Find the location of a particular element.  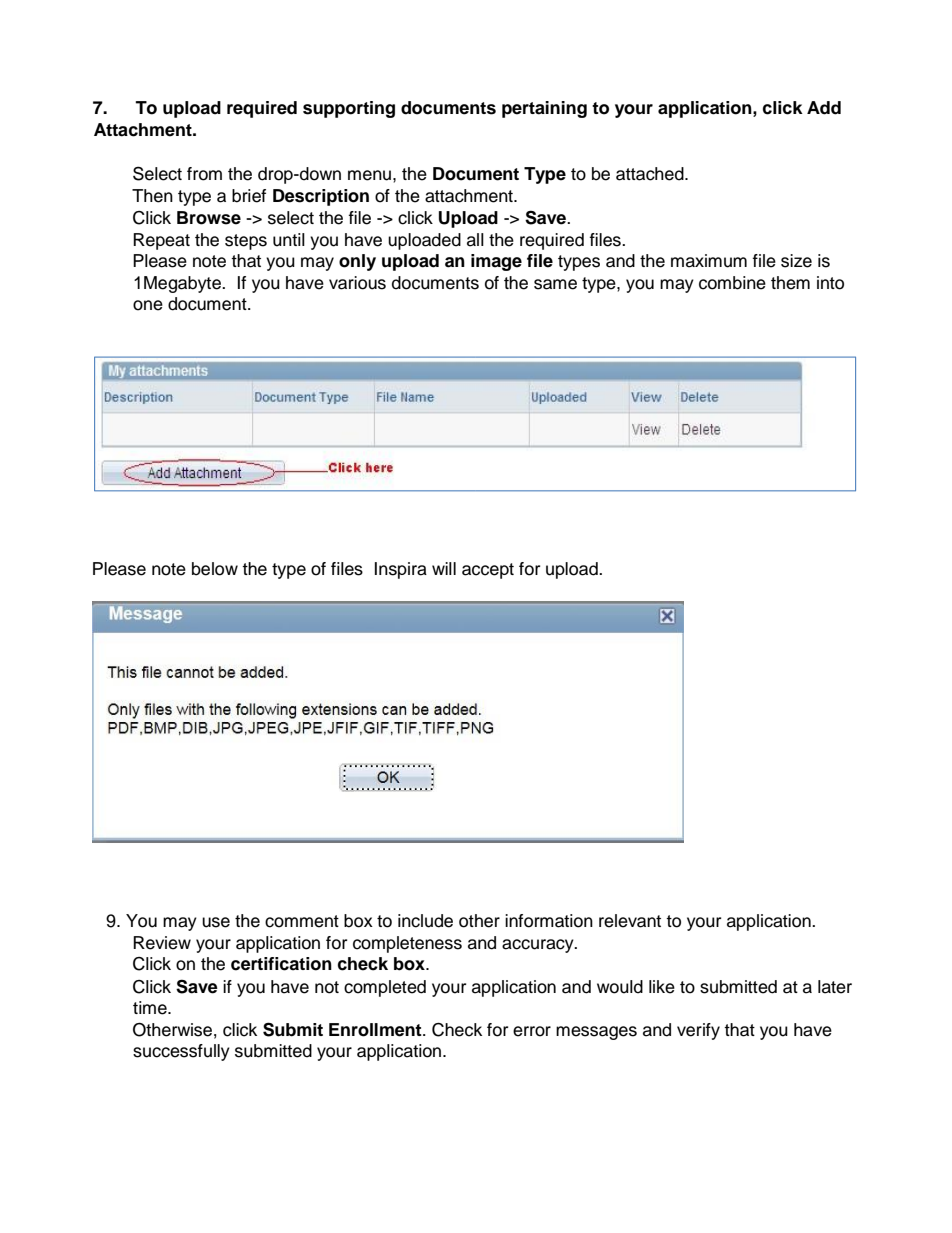

same is located at coordinates (555, 284).
